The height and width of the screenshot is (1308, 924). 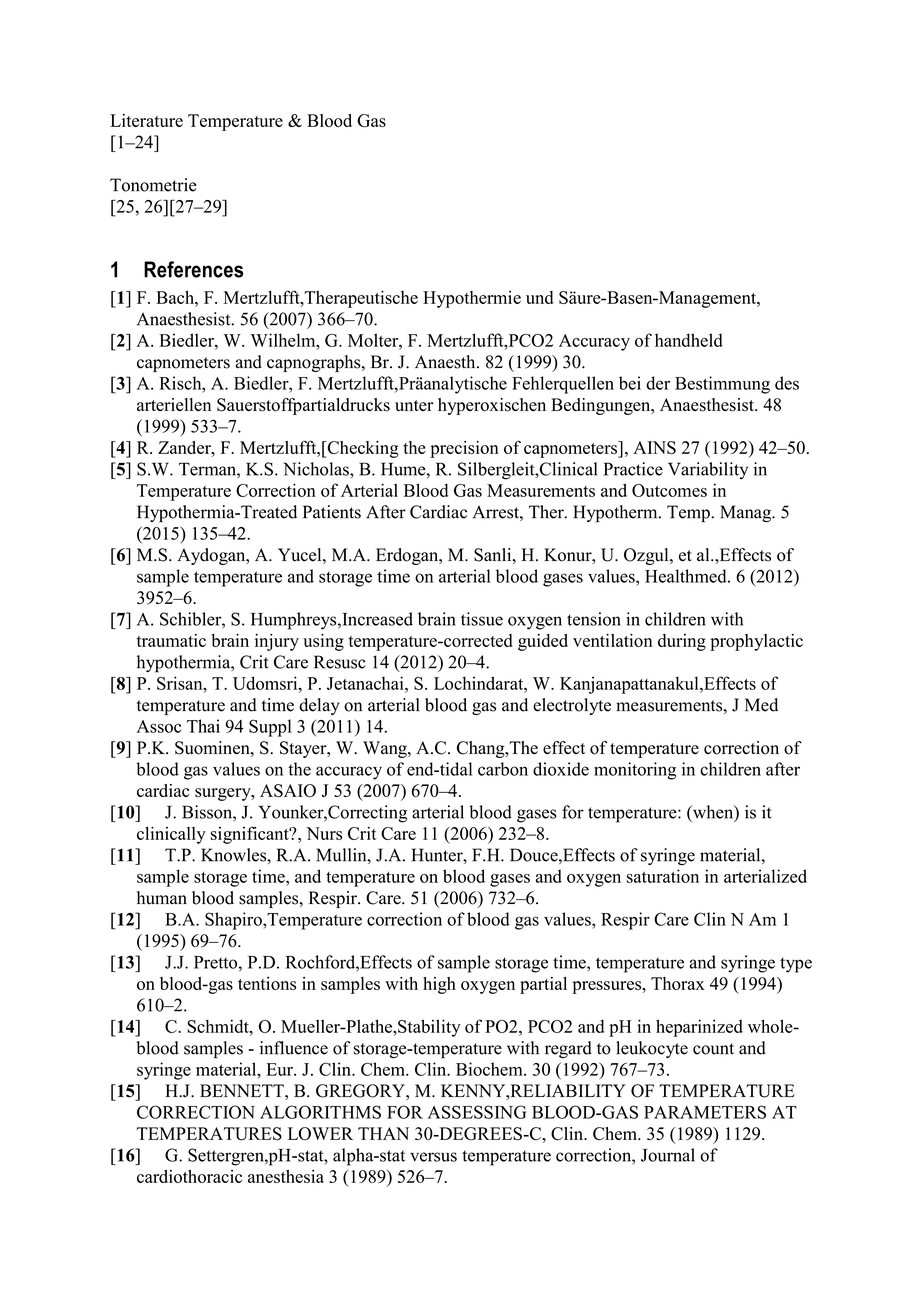 What do you see at coordinates (189, 1176) in the screenshot?
I see `cardiothoracic` at bounding box center [189, 1176].
